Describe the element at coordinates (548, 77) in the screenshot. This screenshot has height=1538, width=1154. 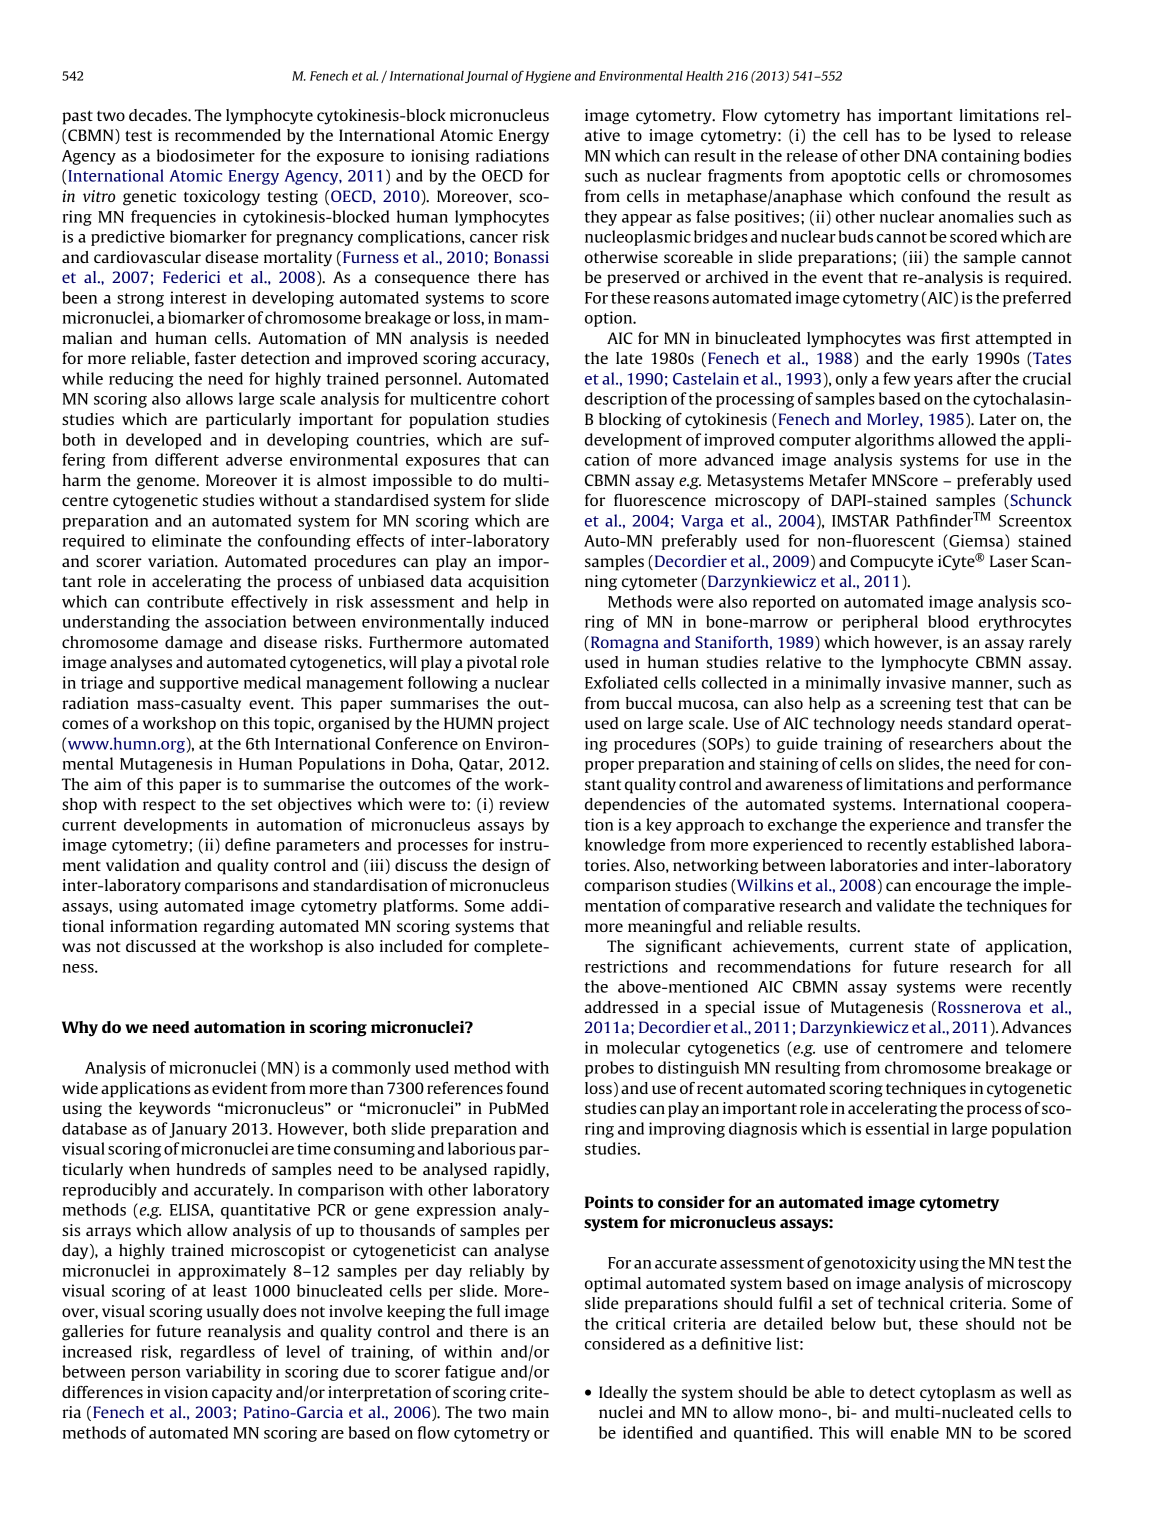
I see `Hygiene` at that location.
